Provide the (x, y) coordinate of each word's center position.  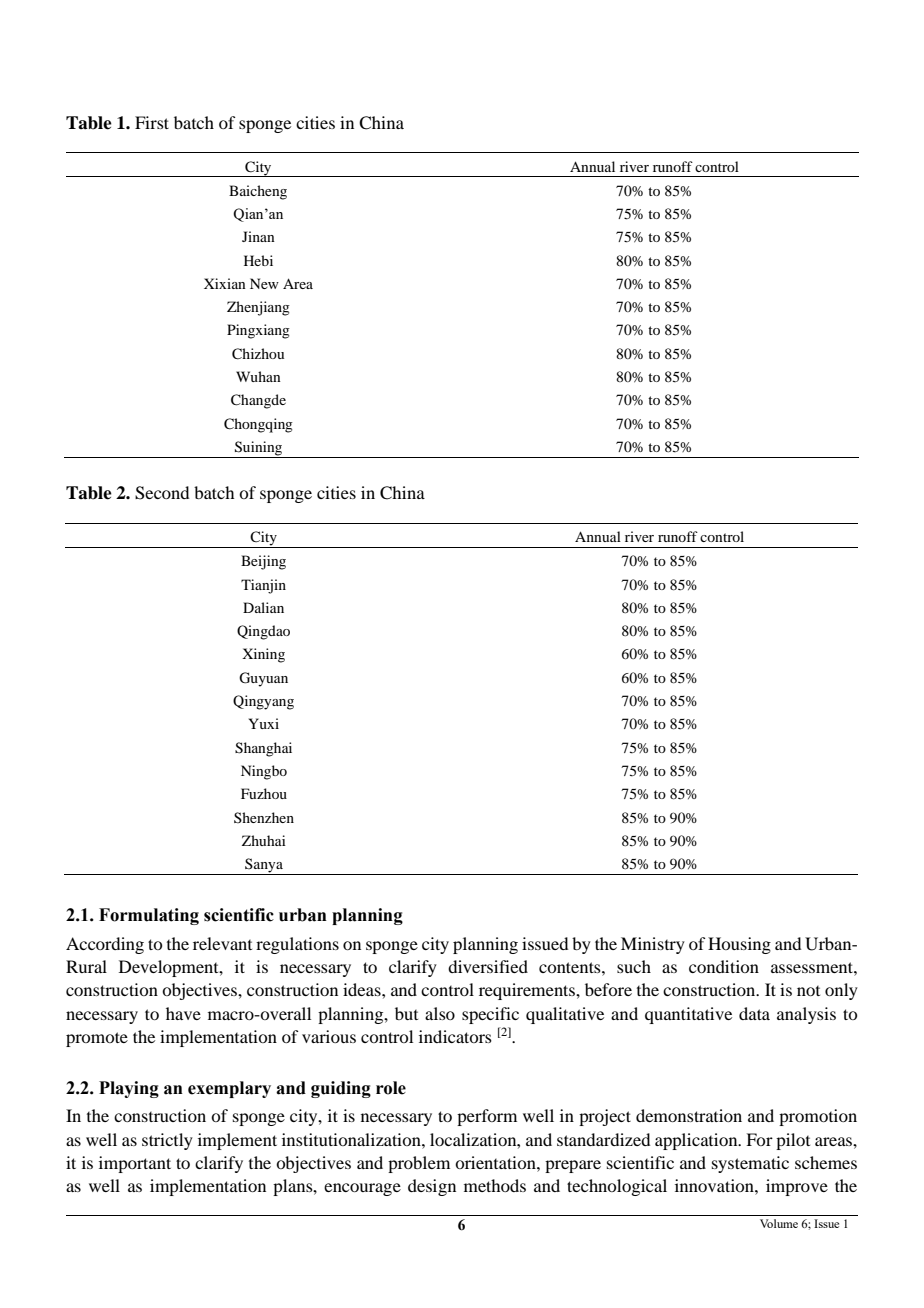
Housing (739, 945)
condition (724, 966)
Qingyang (263, 702)
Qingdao (263, 632)
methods (495, 1185)
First (152, 122)
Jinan (258, 236)
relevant (222, 943)
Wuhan (258, 376)
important (135, 1164)
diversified (488, 966)
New (264, 283)
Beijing (263, 562)
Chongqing (258, 425)
